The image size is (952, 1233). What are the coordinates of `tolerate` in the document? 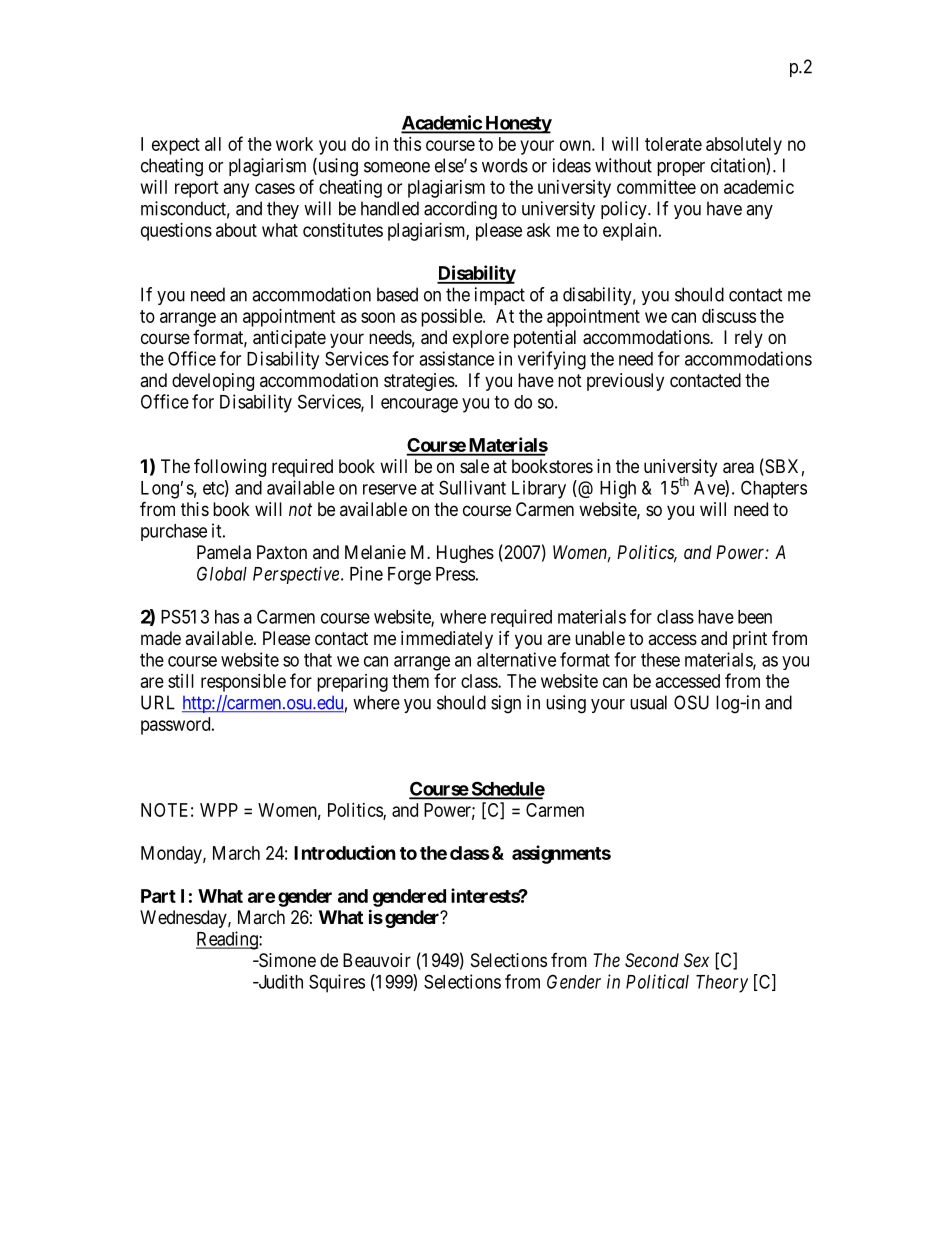 It's located at (673, 144).
